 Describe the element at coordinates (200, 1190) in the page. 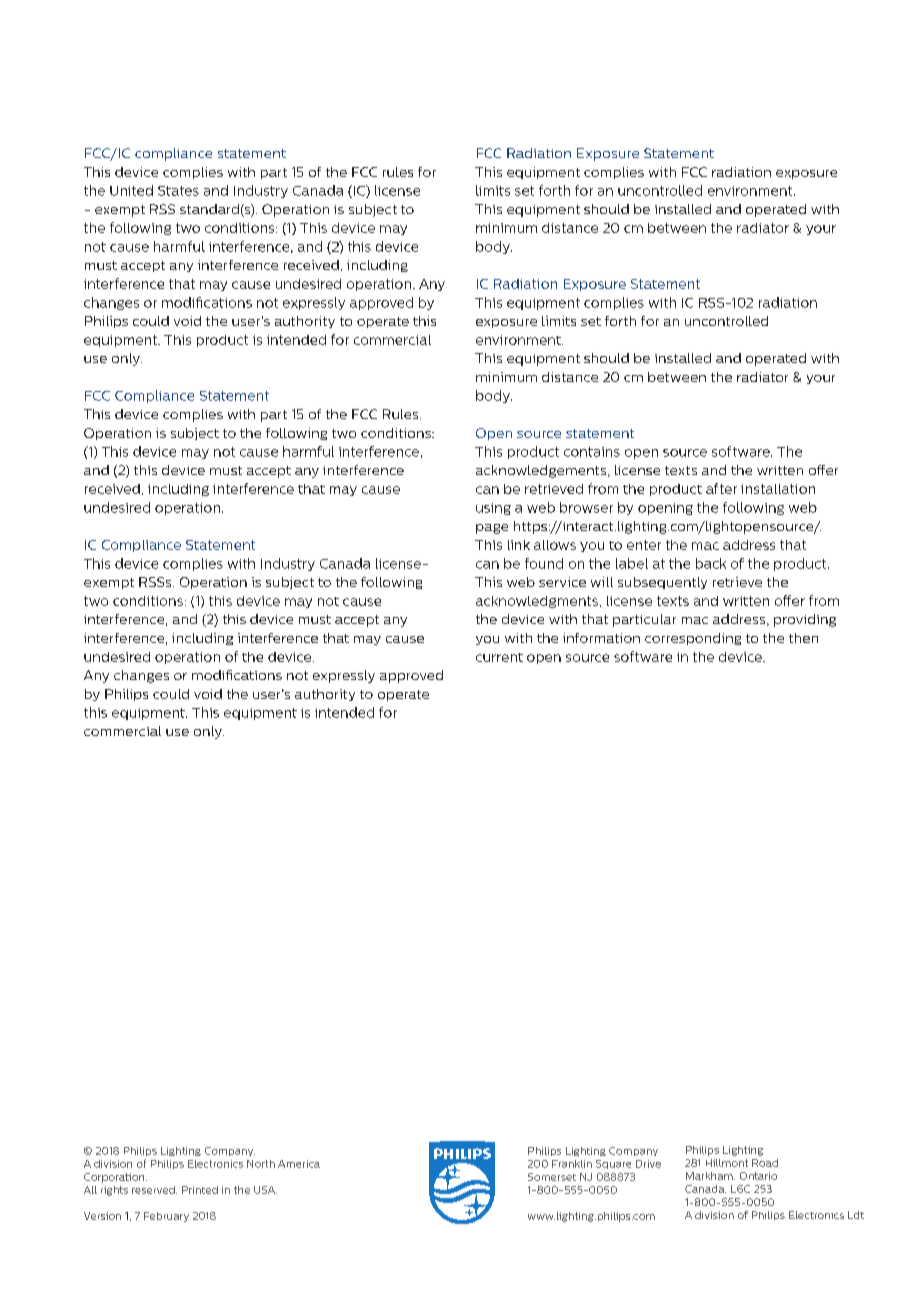

I see `Printed` at that location.
